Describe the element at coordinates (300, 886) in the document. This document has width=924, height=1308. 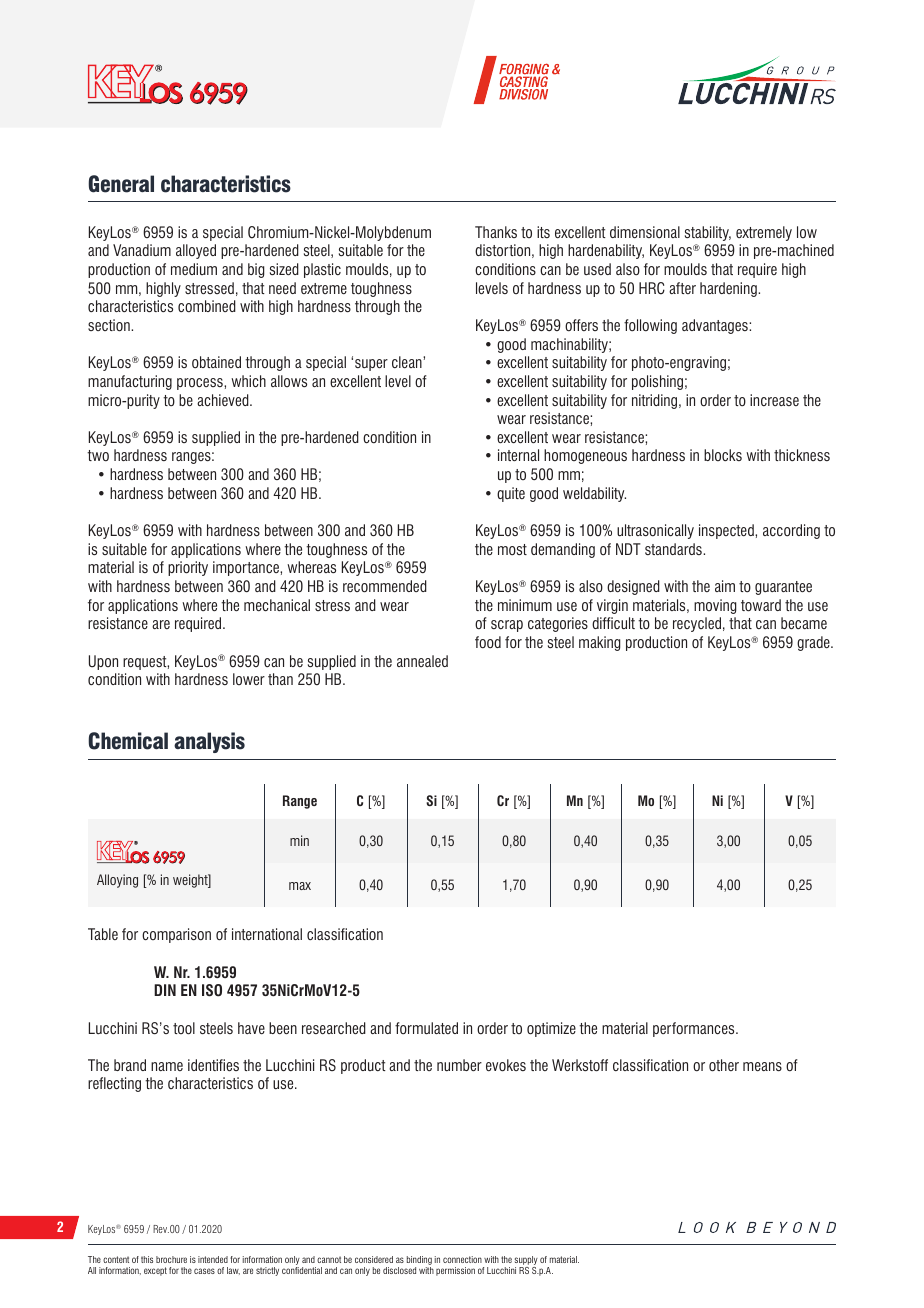
I see `max` at that location.
